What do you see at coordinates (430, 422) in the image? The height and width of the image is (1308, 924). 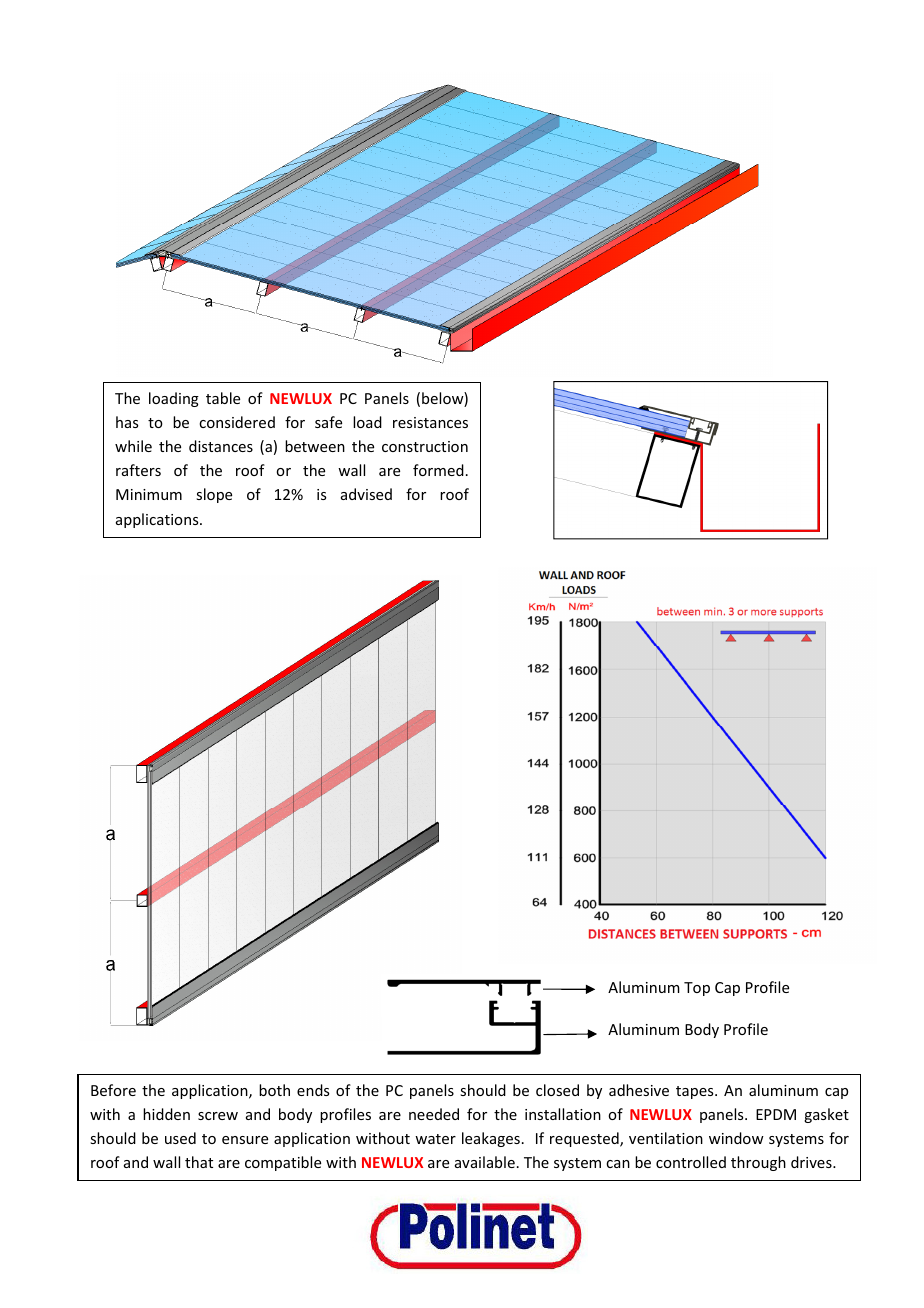 I see `resistances` at bounding box center [430, 422].
